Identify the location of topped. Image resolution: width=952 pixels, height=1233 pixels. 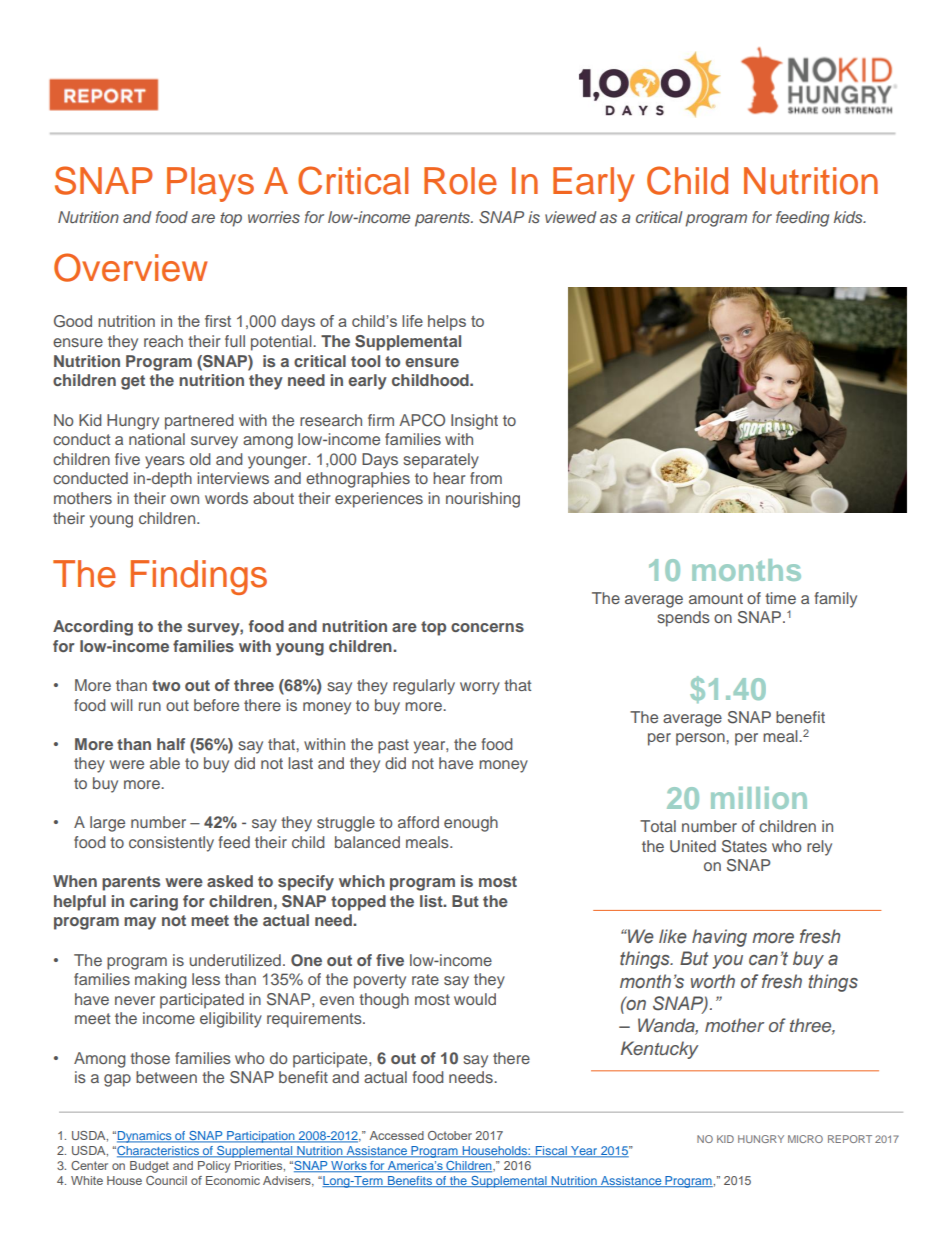
(358, 903).
